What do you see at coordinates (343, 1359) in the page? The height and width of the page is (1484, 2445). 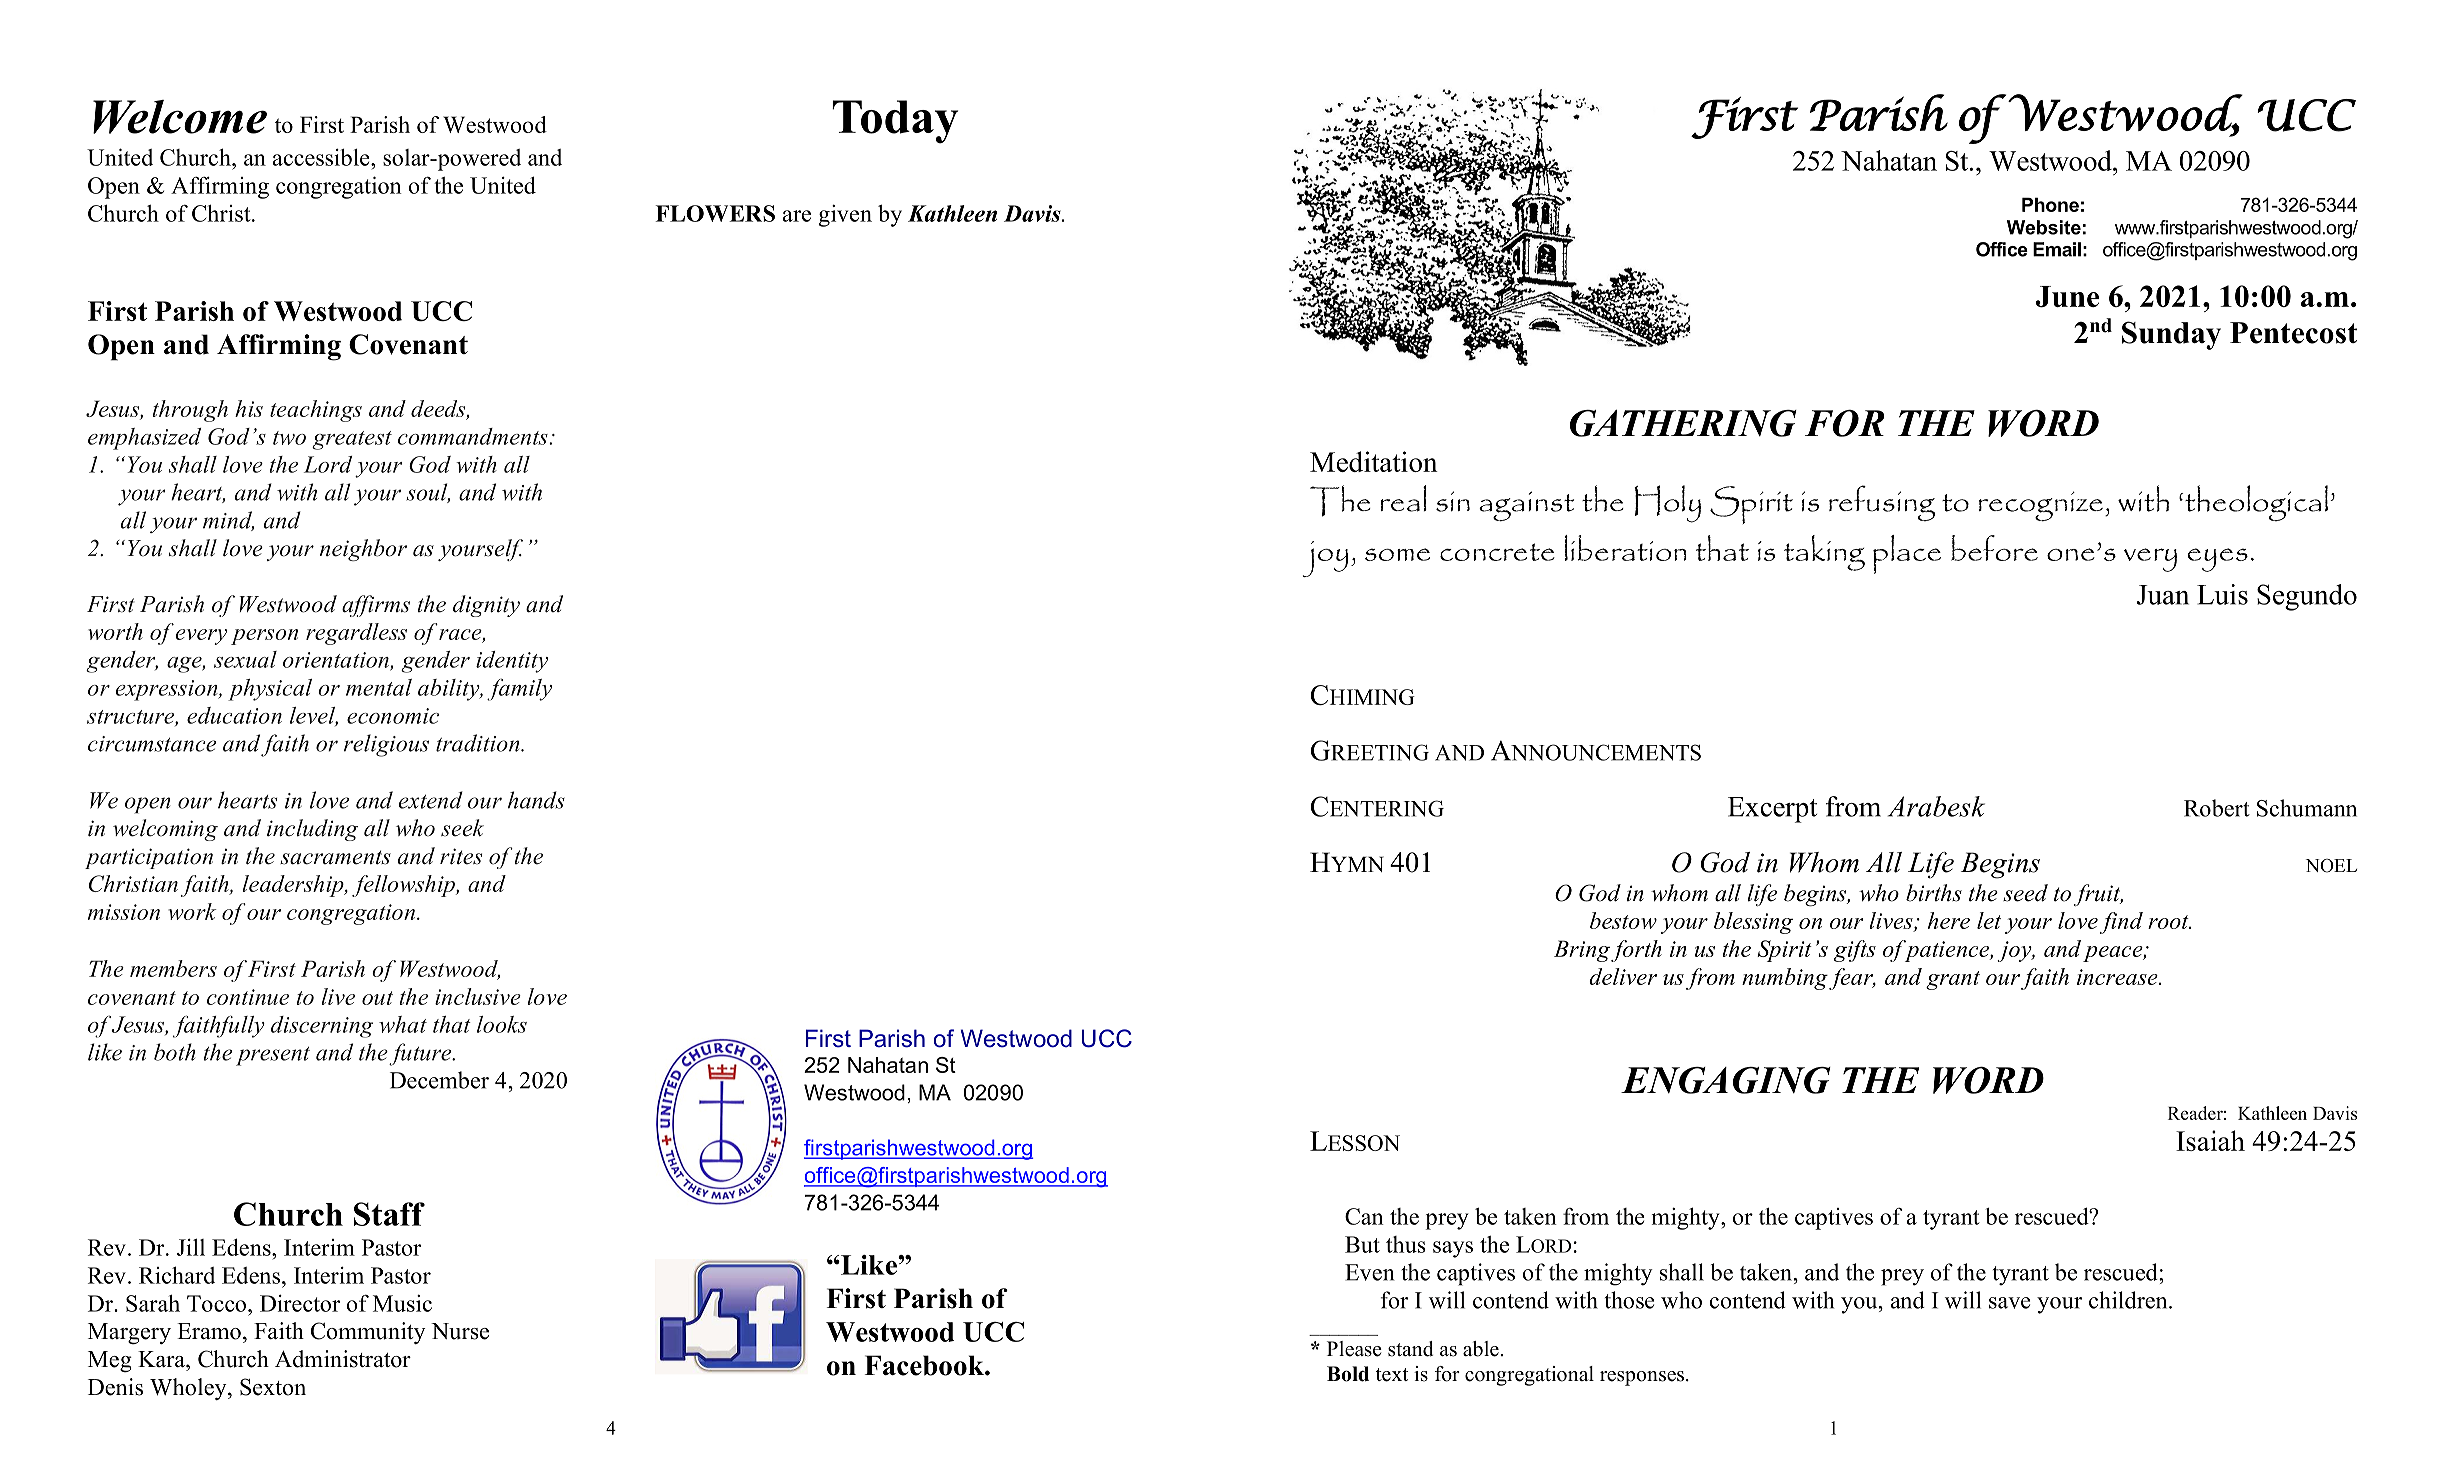 I see `Administrator` at bounding box center [343, 1359].
